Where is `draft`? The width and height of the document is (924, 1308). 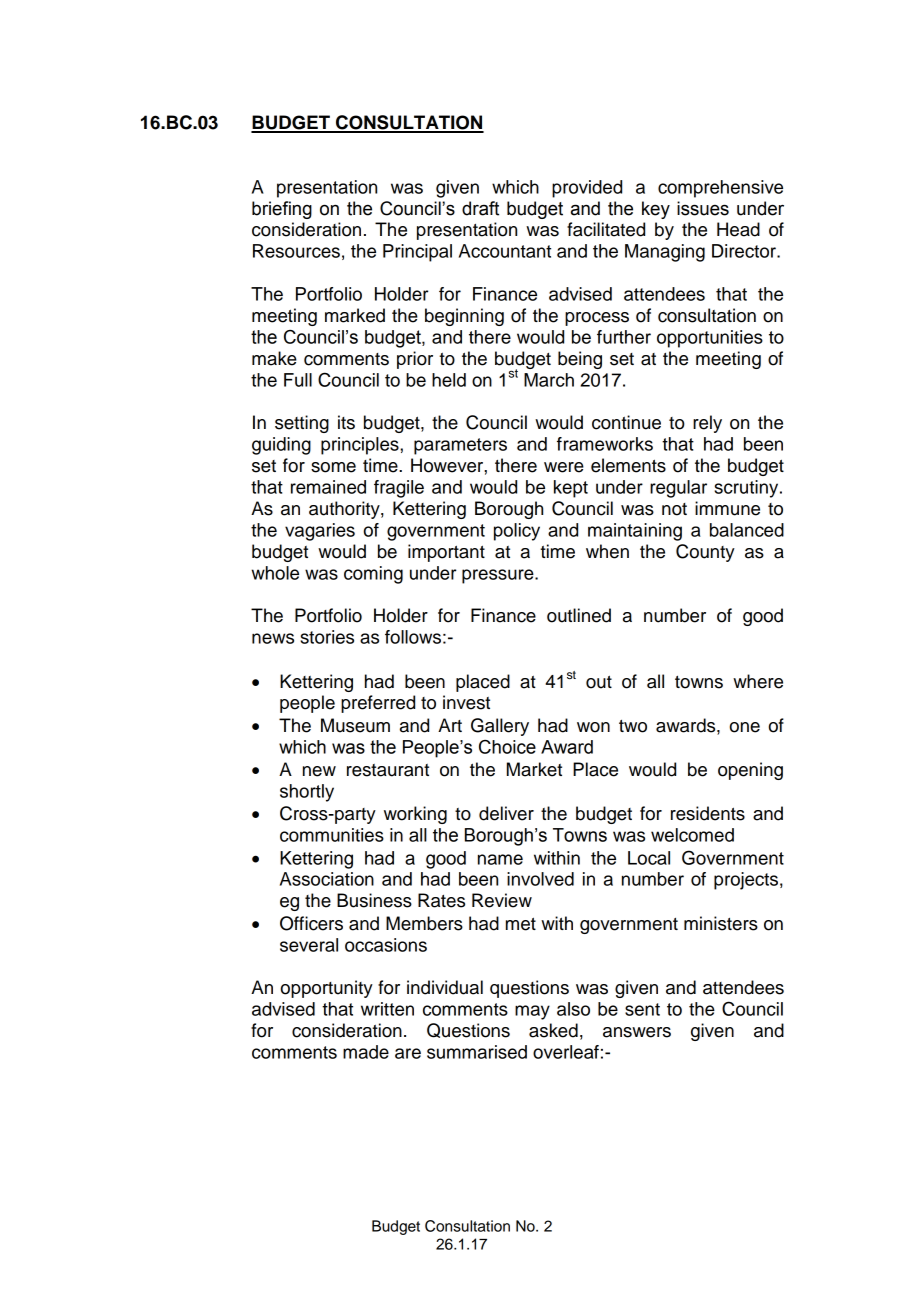
draft is located at coordinates (480, 208).
